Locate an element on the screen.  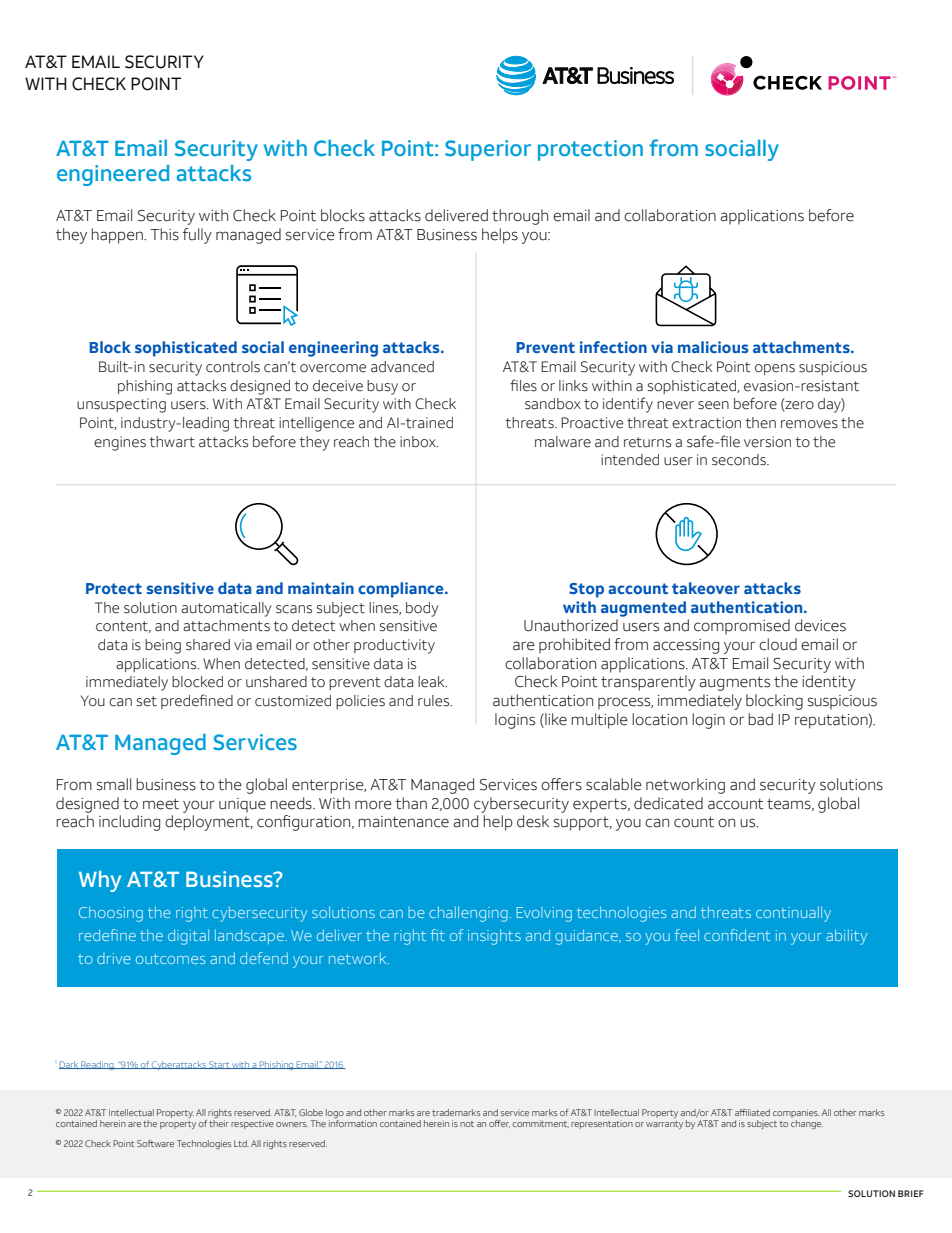
continually is located at coordinates (793, 914).
